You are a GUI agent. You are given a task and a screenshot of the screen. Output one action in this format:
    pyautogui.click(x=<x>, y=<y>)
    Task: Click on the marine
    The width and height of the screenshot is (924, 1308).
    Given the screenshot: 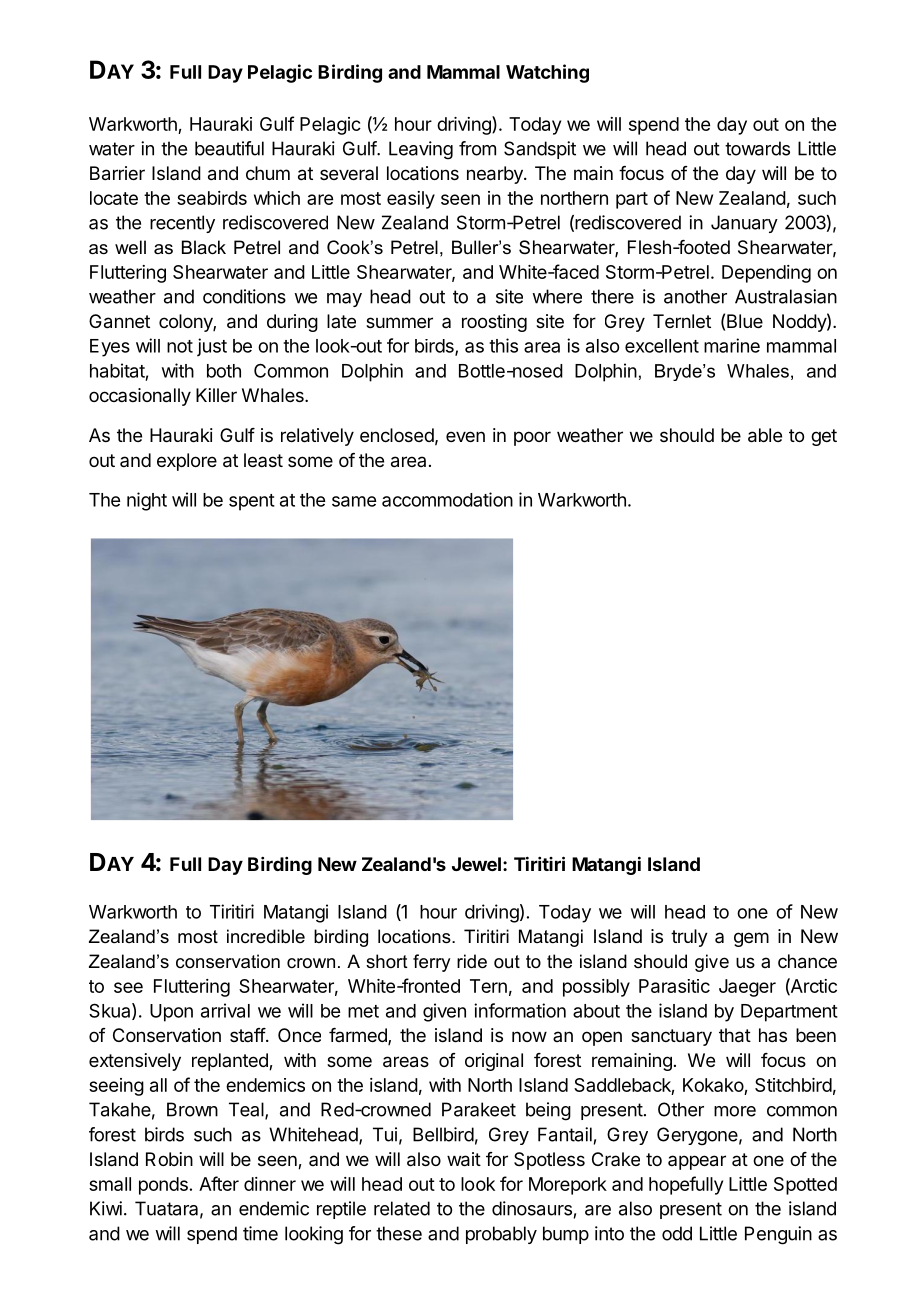 What is the action you would take?
    pyautogui.click(x=732, y=345)
